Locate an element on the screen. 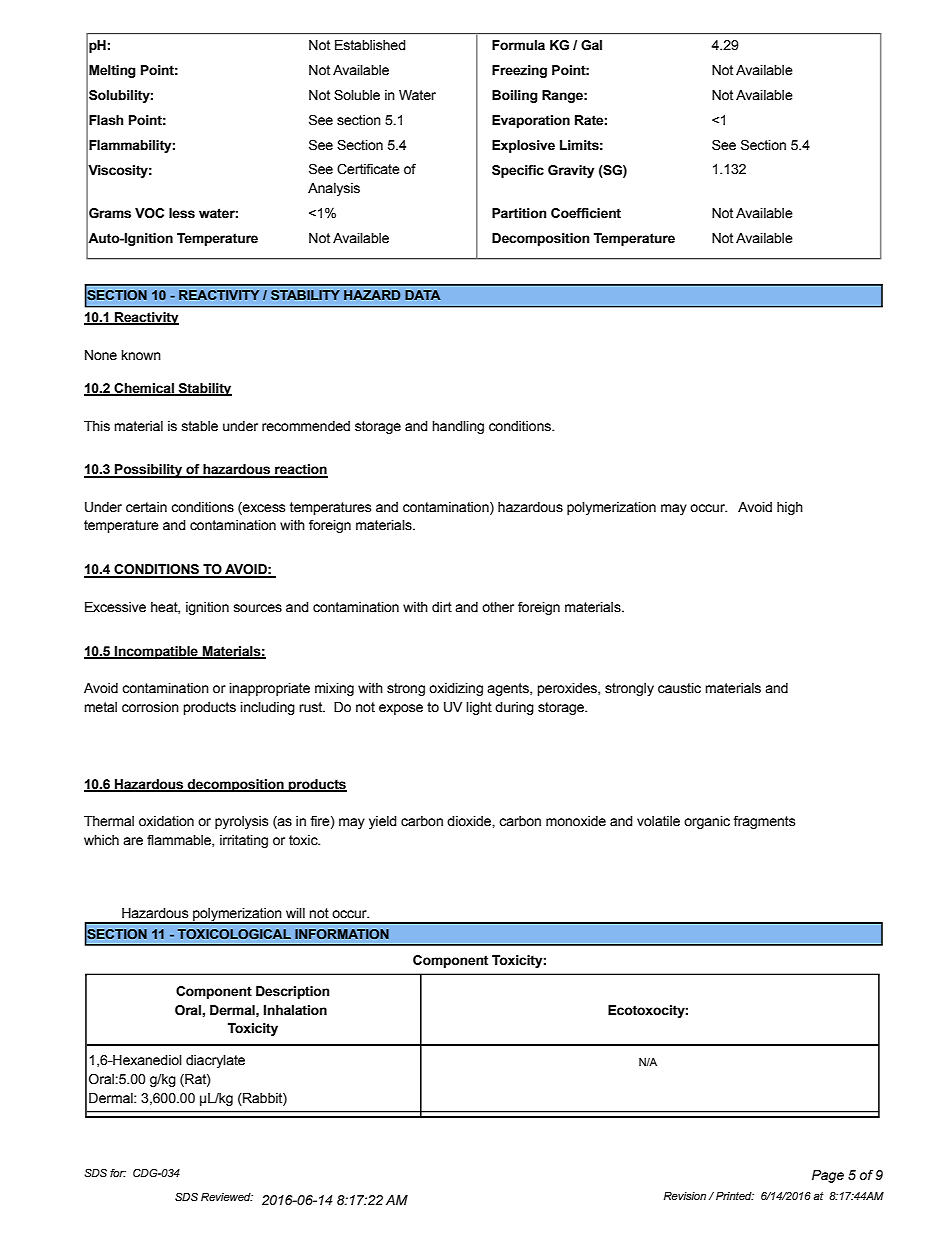  are is located at coordinates (133, 841).
